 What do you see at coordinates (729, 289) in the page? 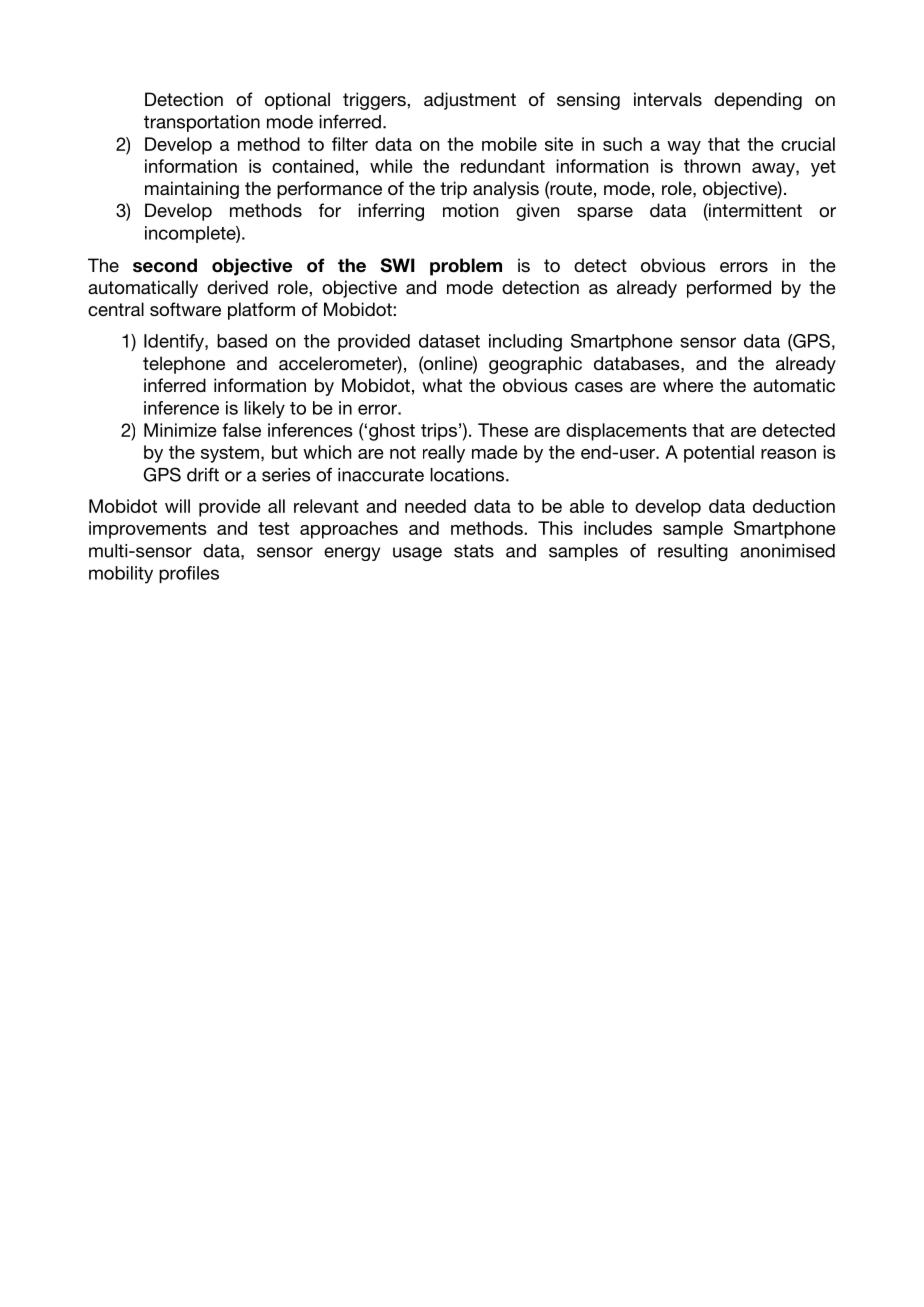
I see `performed` at bounding box center [729, 289].
